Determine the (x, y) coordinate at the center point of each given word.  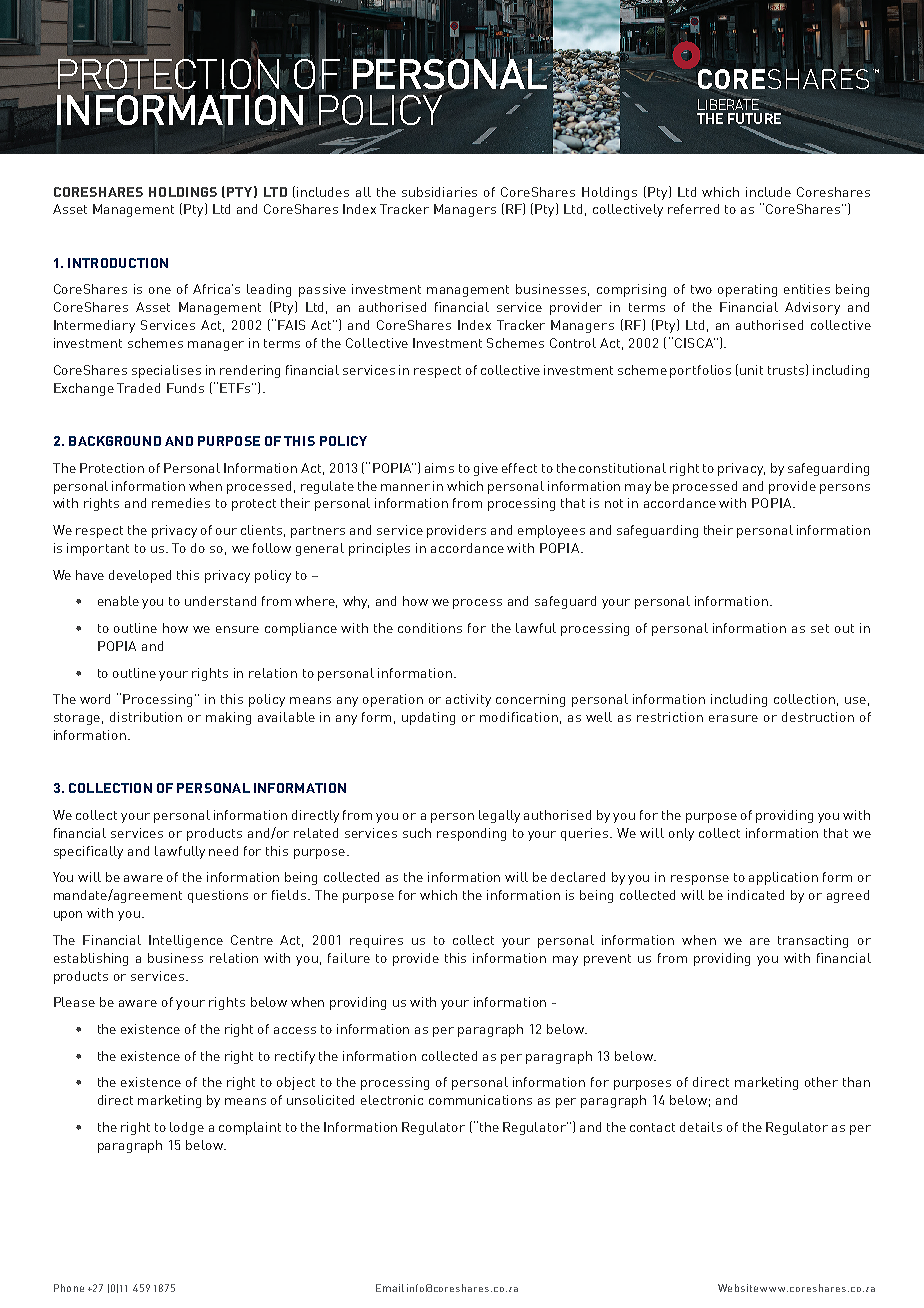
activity (468, 700)
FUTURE (754, 120)
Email (390, 1288)
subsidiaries (439, 192)
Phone (69, 1288)
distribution (146, 717)
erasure (733, 718)
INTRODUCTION (118, 263)
